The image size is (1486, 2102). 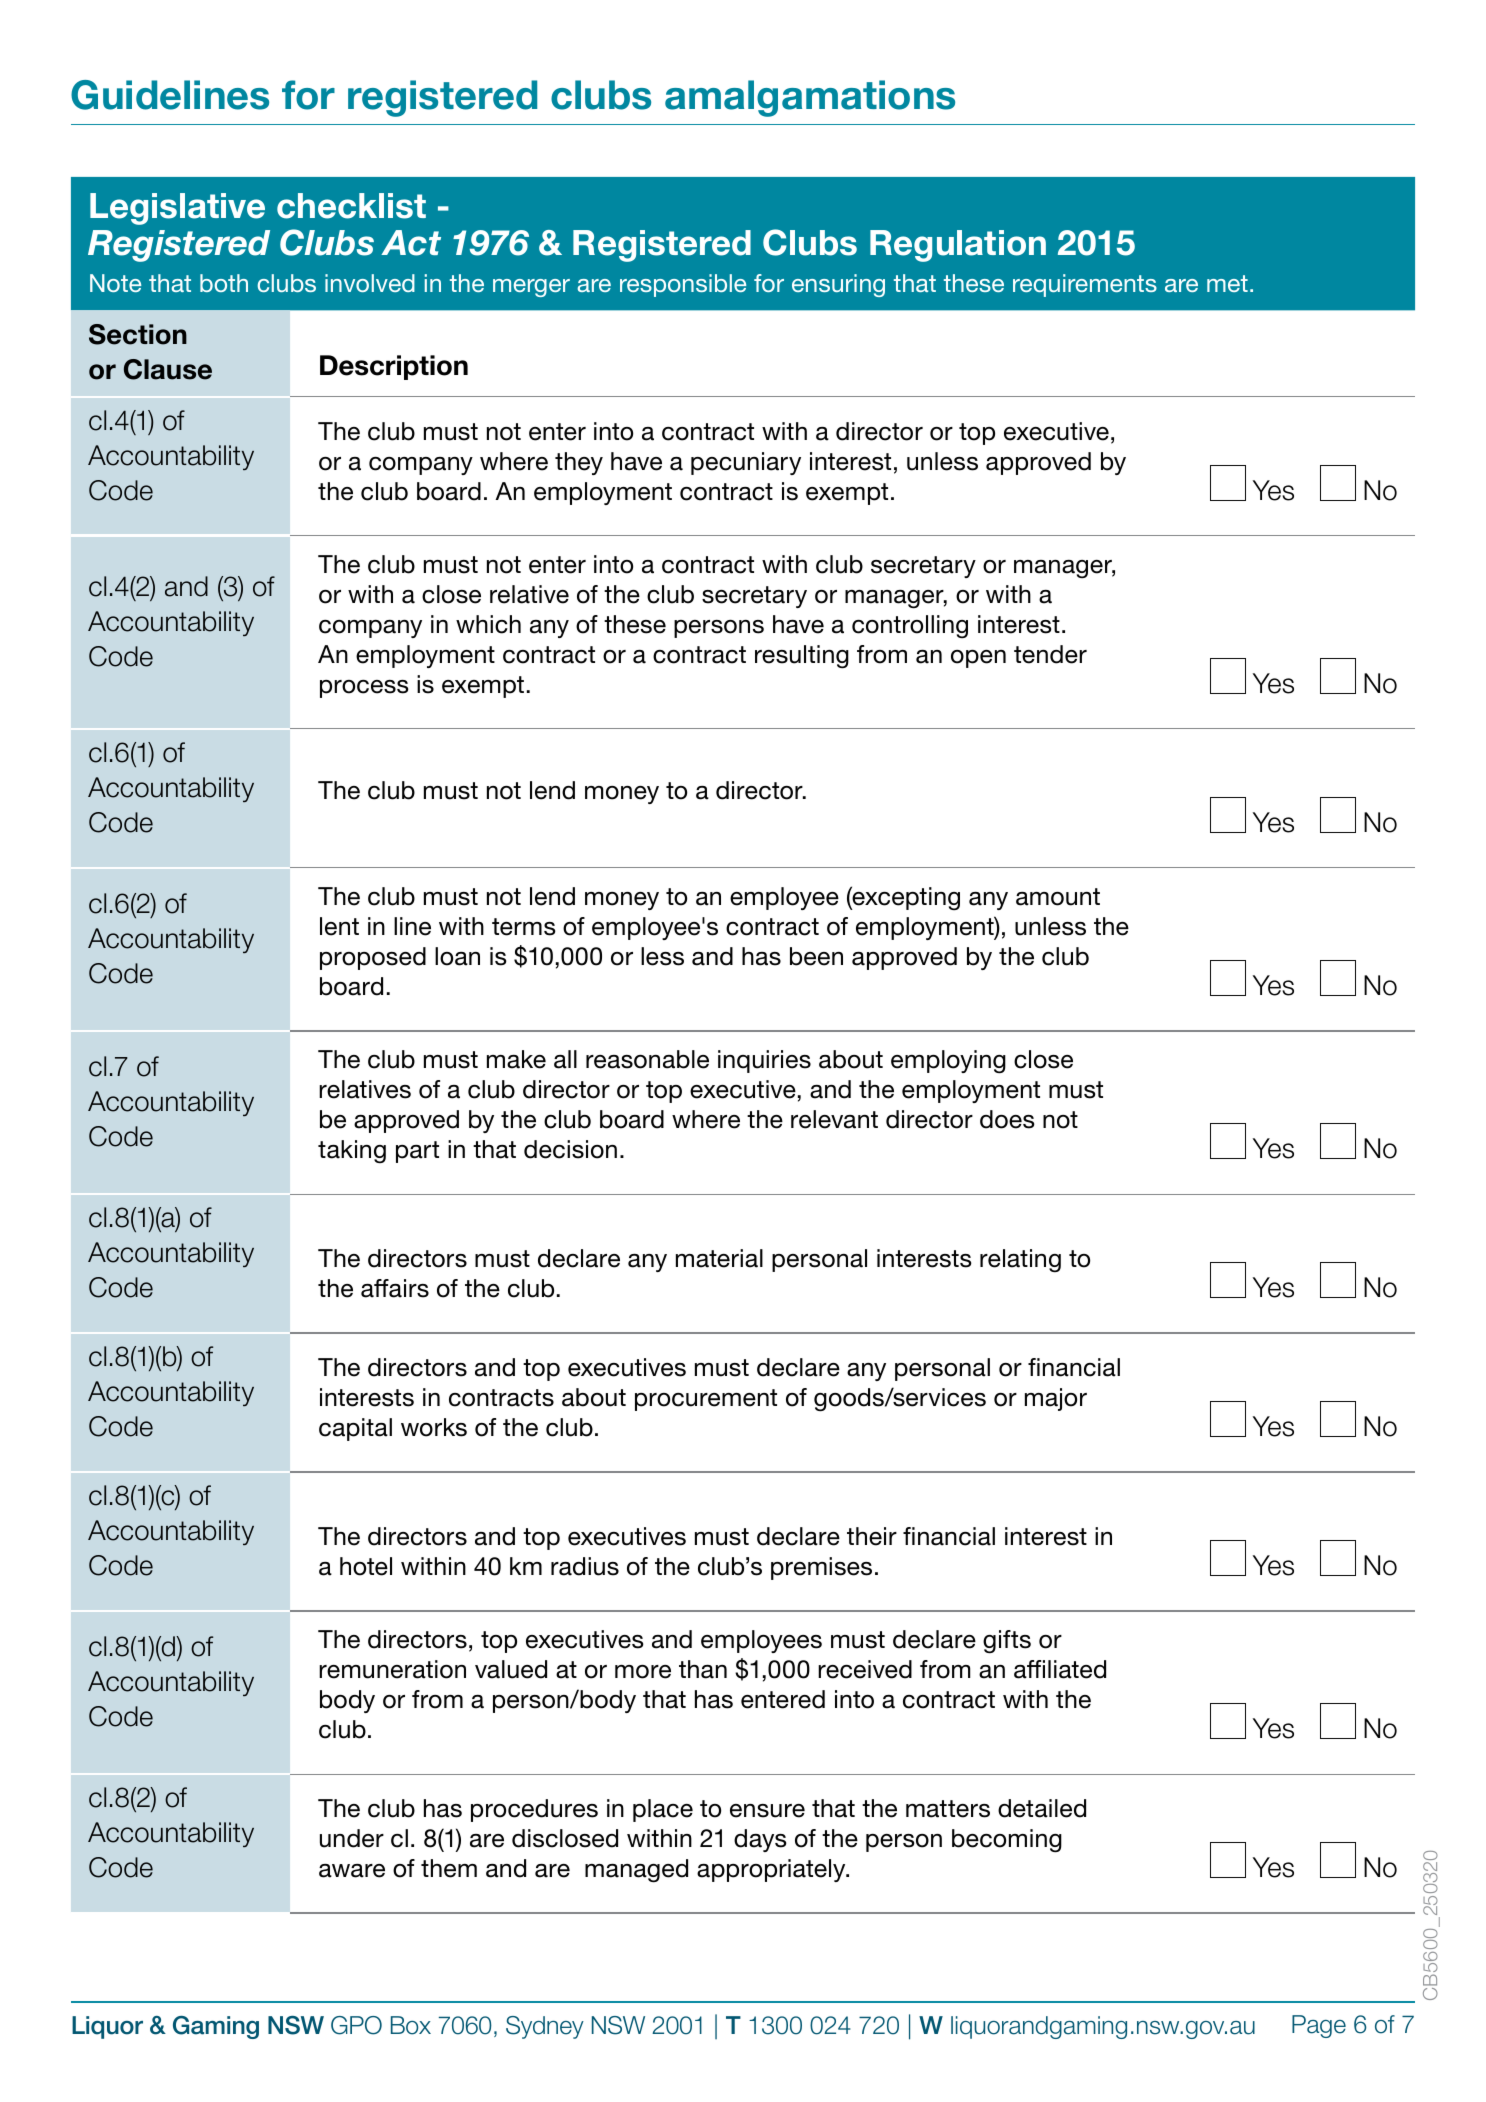 I want to click on does, so click(x=1007, y=1119).
